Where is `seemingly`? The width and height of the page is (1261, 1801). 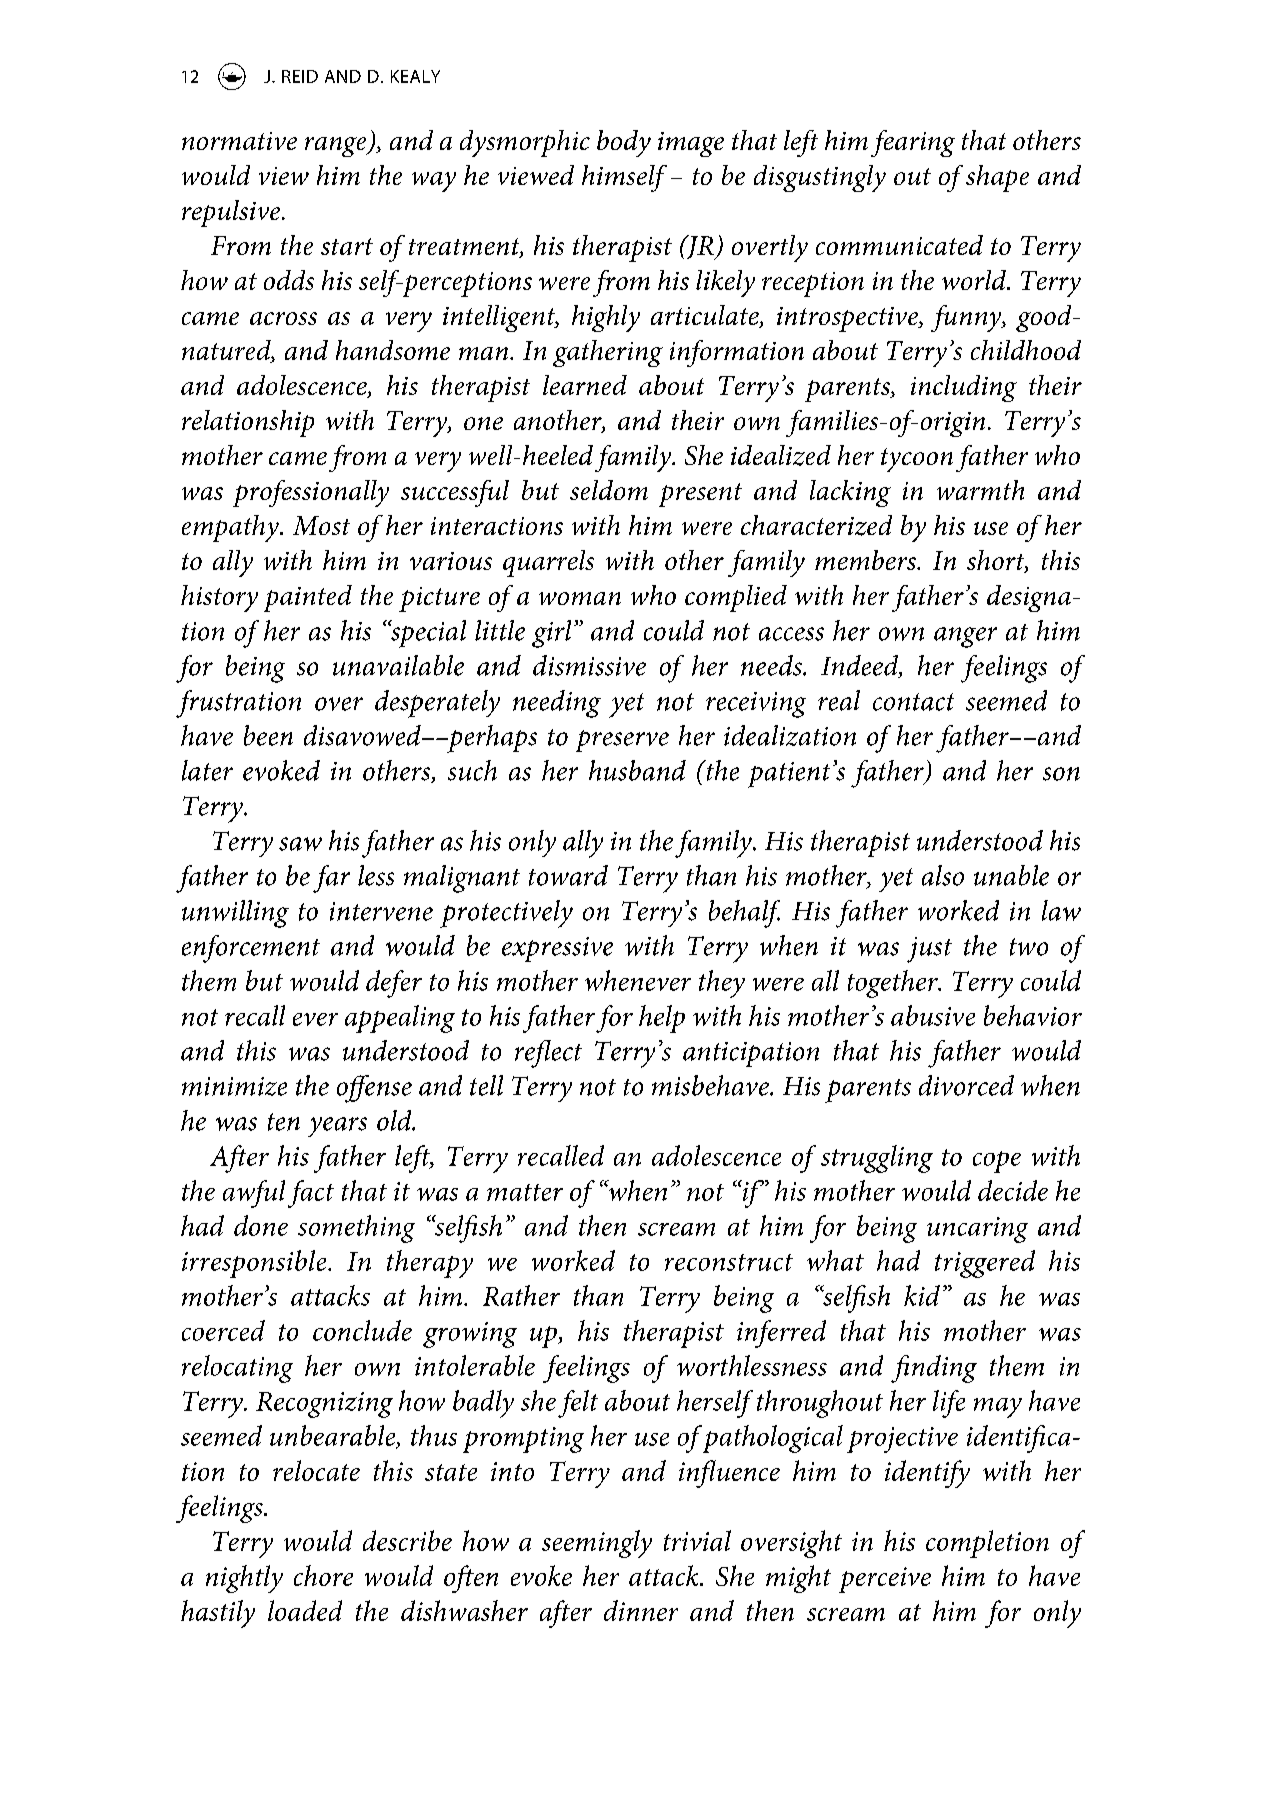
seemingly is located at coordinates (597, 1544).
